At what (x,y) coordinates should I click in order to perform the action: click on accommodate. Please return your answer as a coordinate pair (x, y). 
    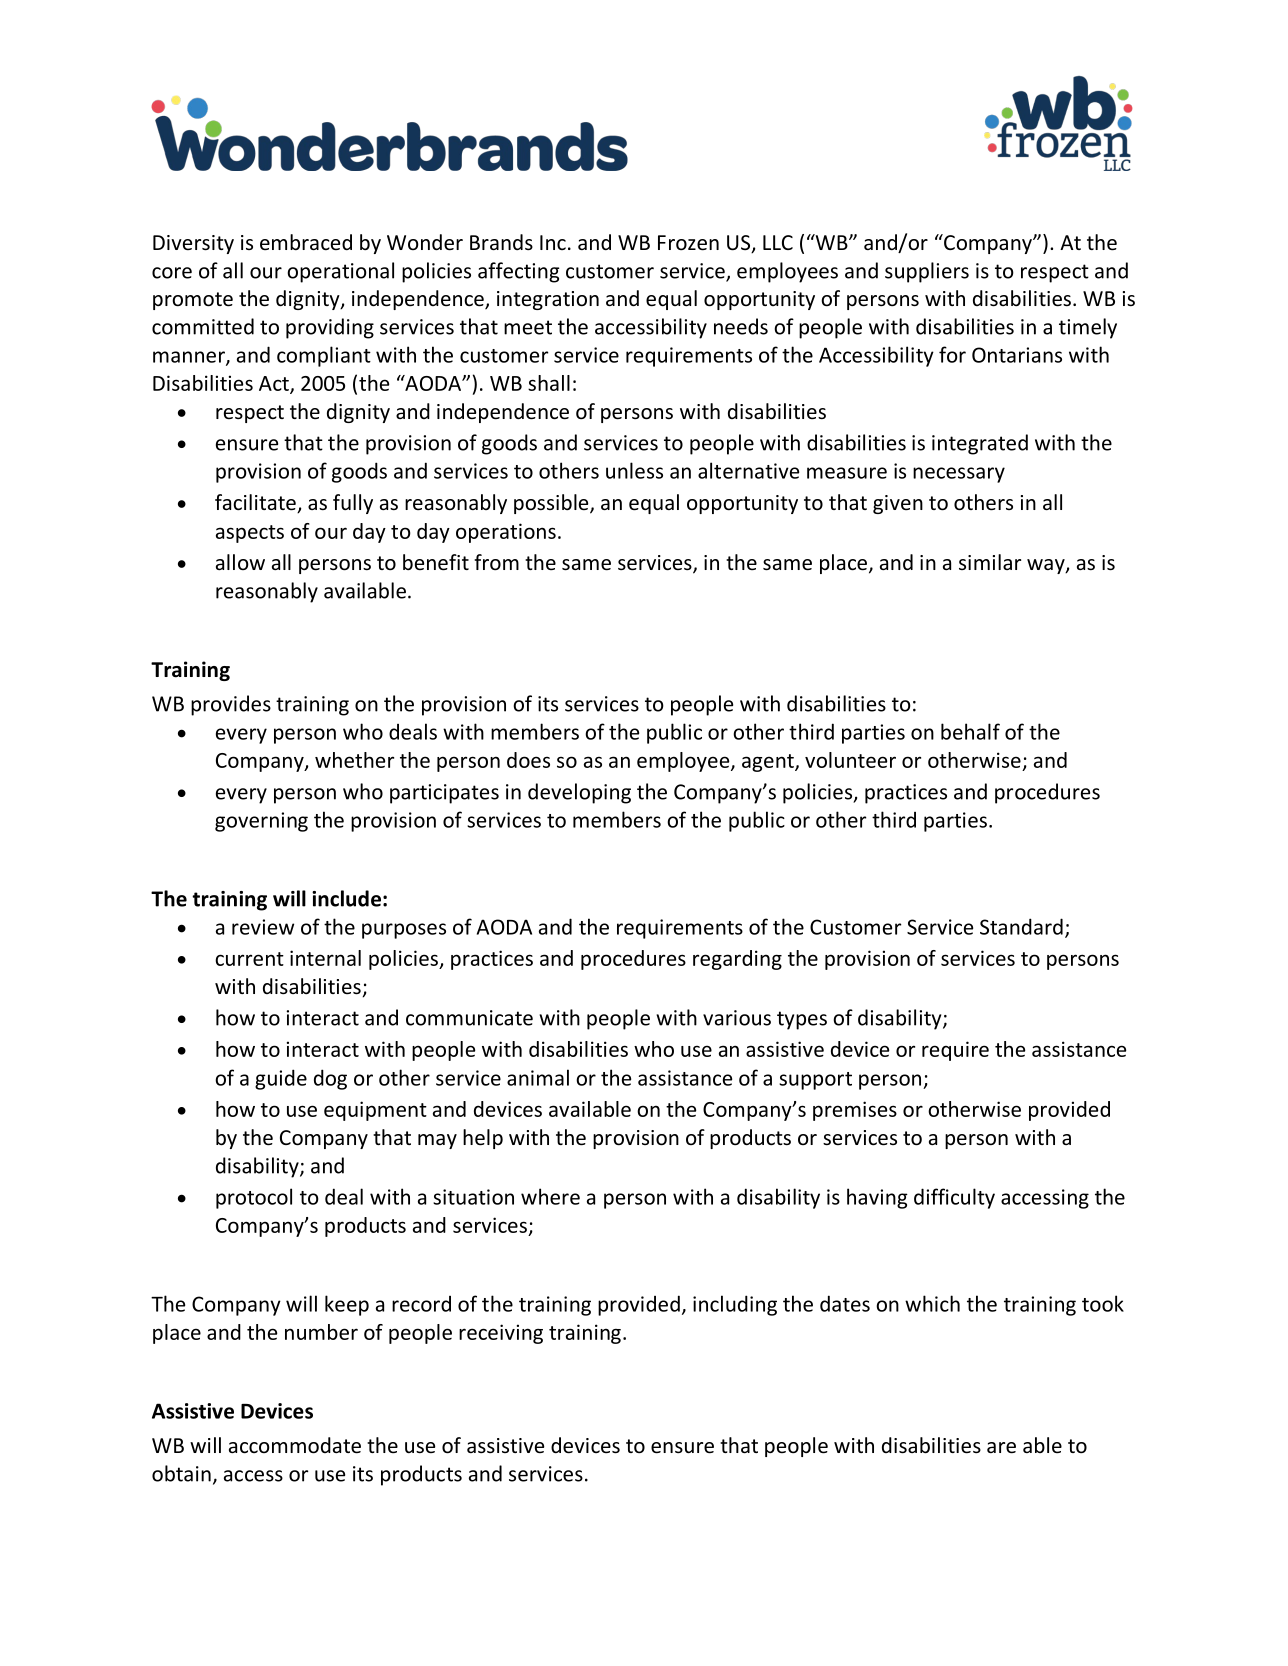
    Looking at the image, I should click on (295, 1445).
